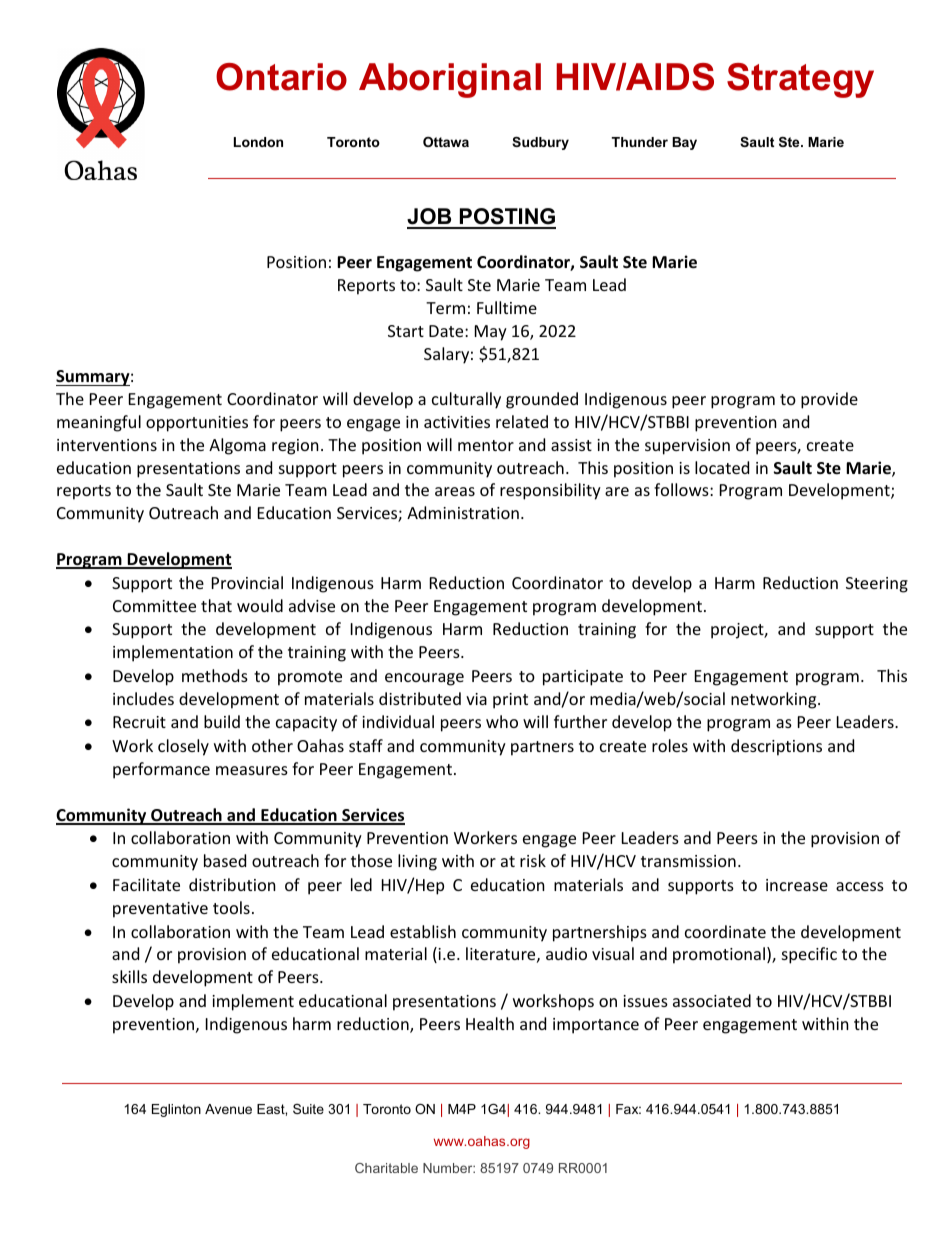 This screenshot has height=1233, width=952. I want to click on Aboriginal, so click(450, 80).
